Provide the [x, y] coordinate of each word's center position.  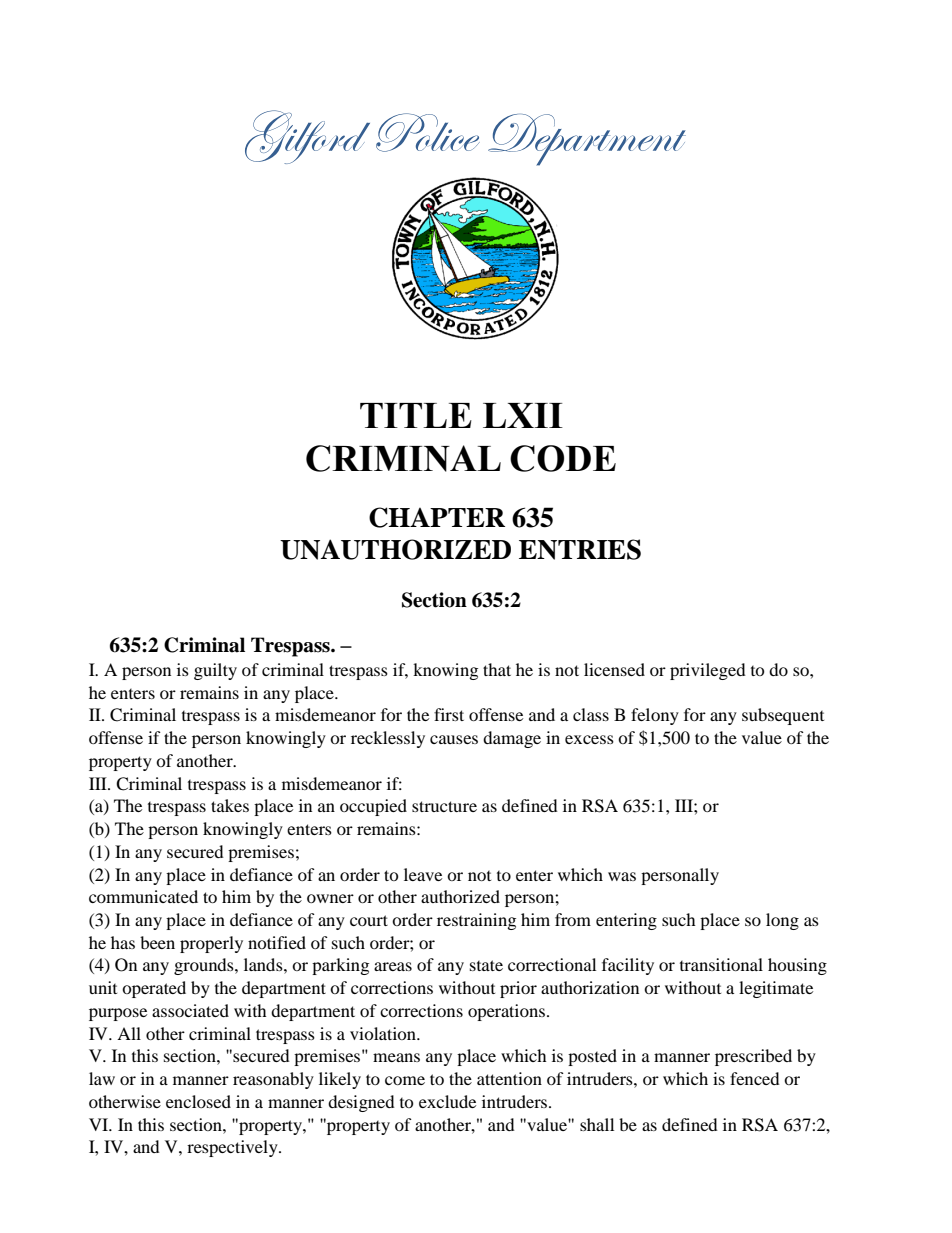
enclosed [198, 1101]
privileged [708, 671]
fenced [755, 1078]
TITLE [416, 415]
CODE [563, 458]
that [497, 669]
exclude [447, 1101]
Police [428, 132]
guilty [215, 671]
